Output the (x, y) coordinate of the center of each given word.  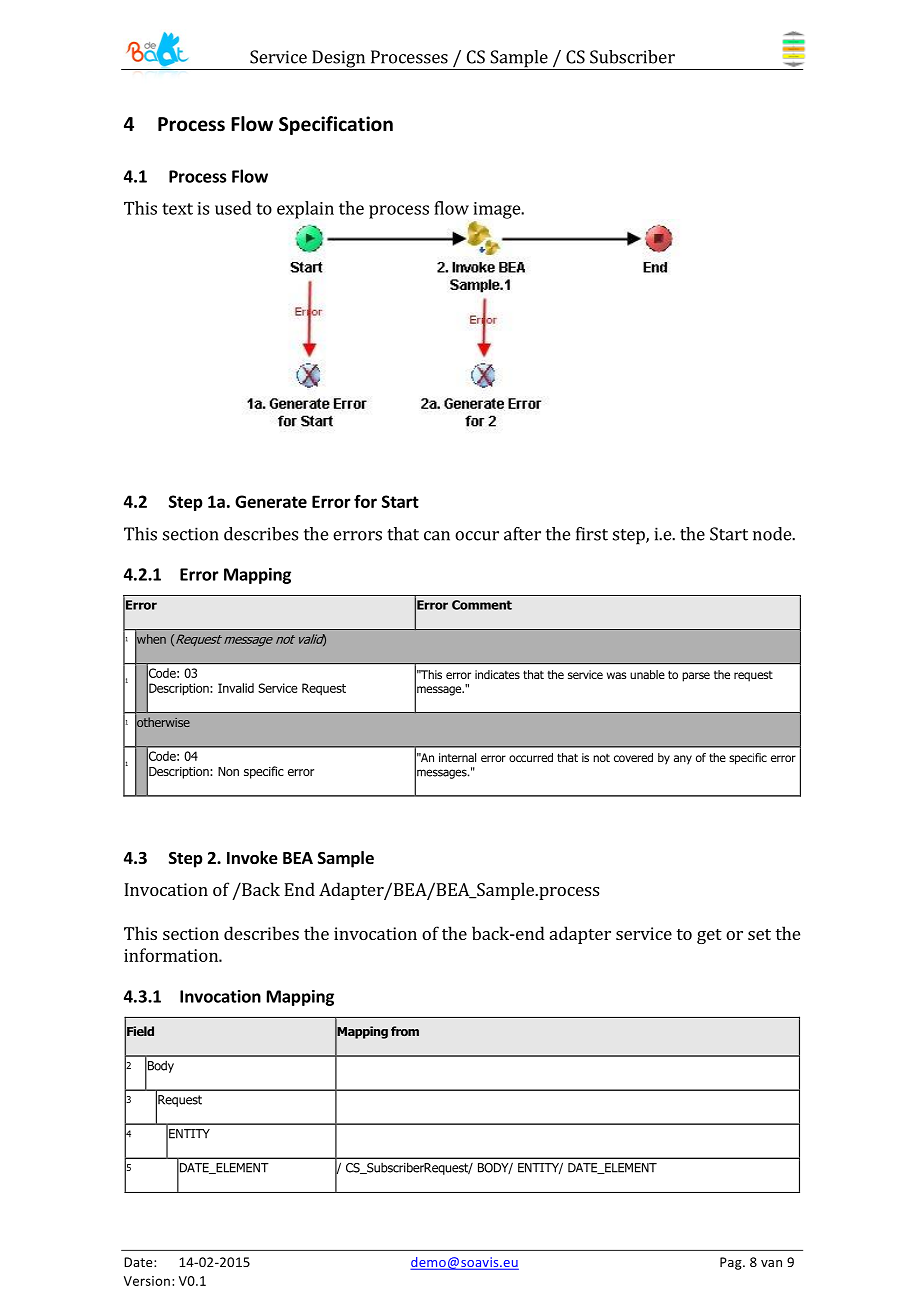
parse (696, 677)
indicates (497, 674)
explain (305, 210)
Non (228, 771)
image (498, 210)
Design (338, 60)
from (405, 1031)
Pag (732, 1263)
